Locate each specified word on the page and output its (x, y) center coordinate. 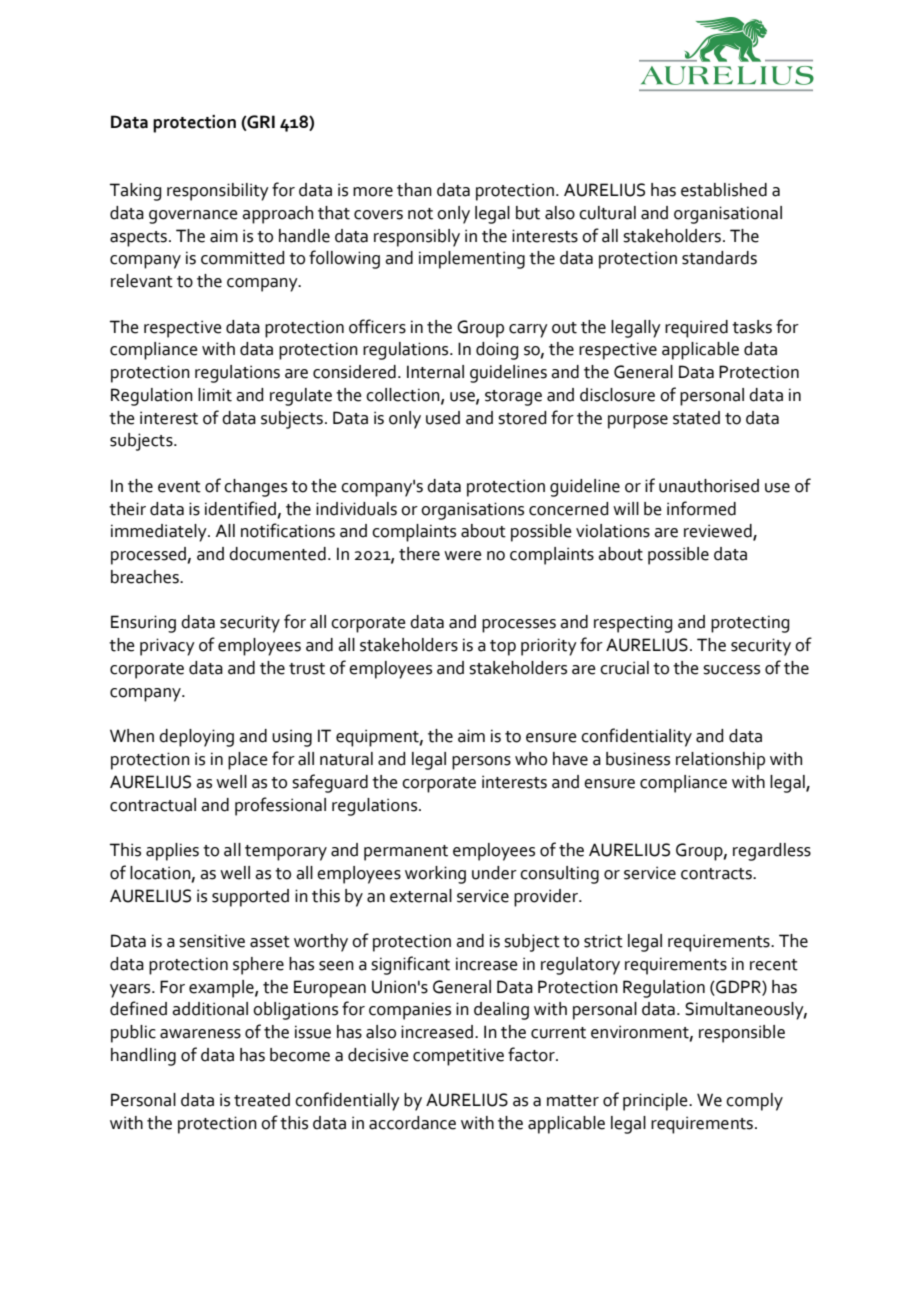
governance (193, 217)
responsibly (417, 238)
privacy (167, 647)
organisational (728, 215)
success (731, 670)
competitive (458, 1057)
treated (262, 1100)
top (503, 648)
